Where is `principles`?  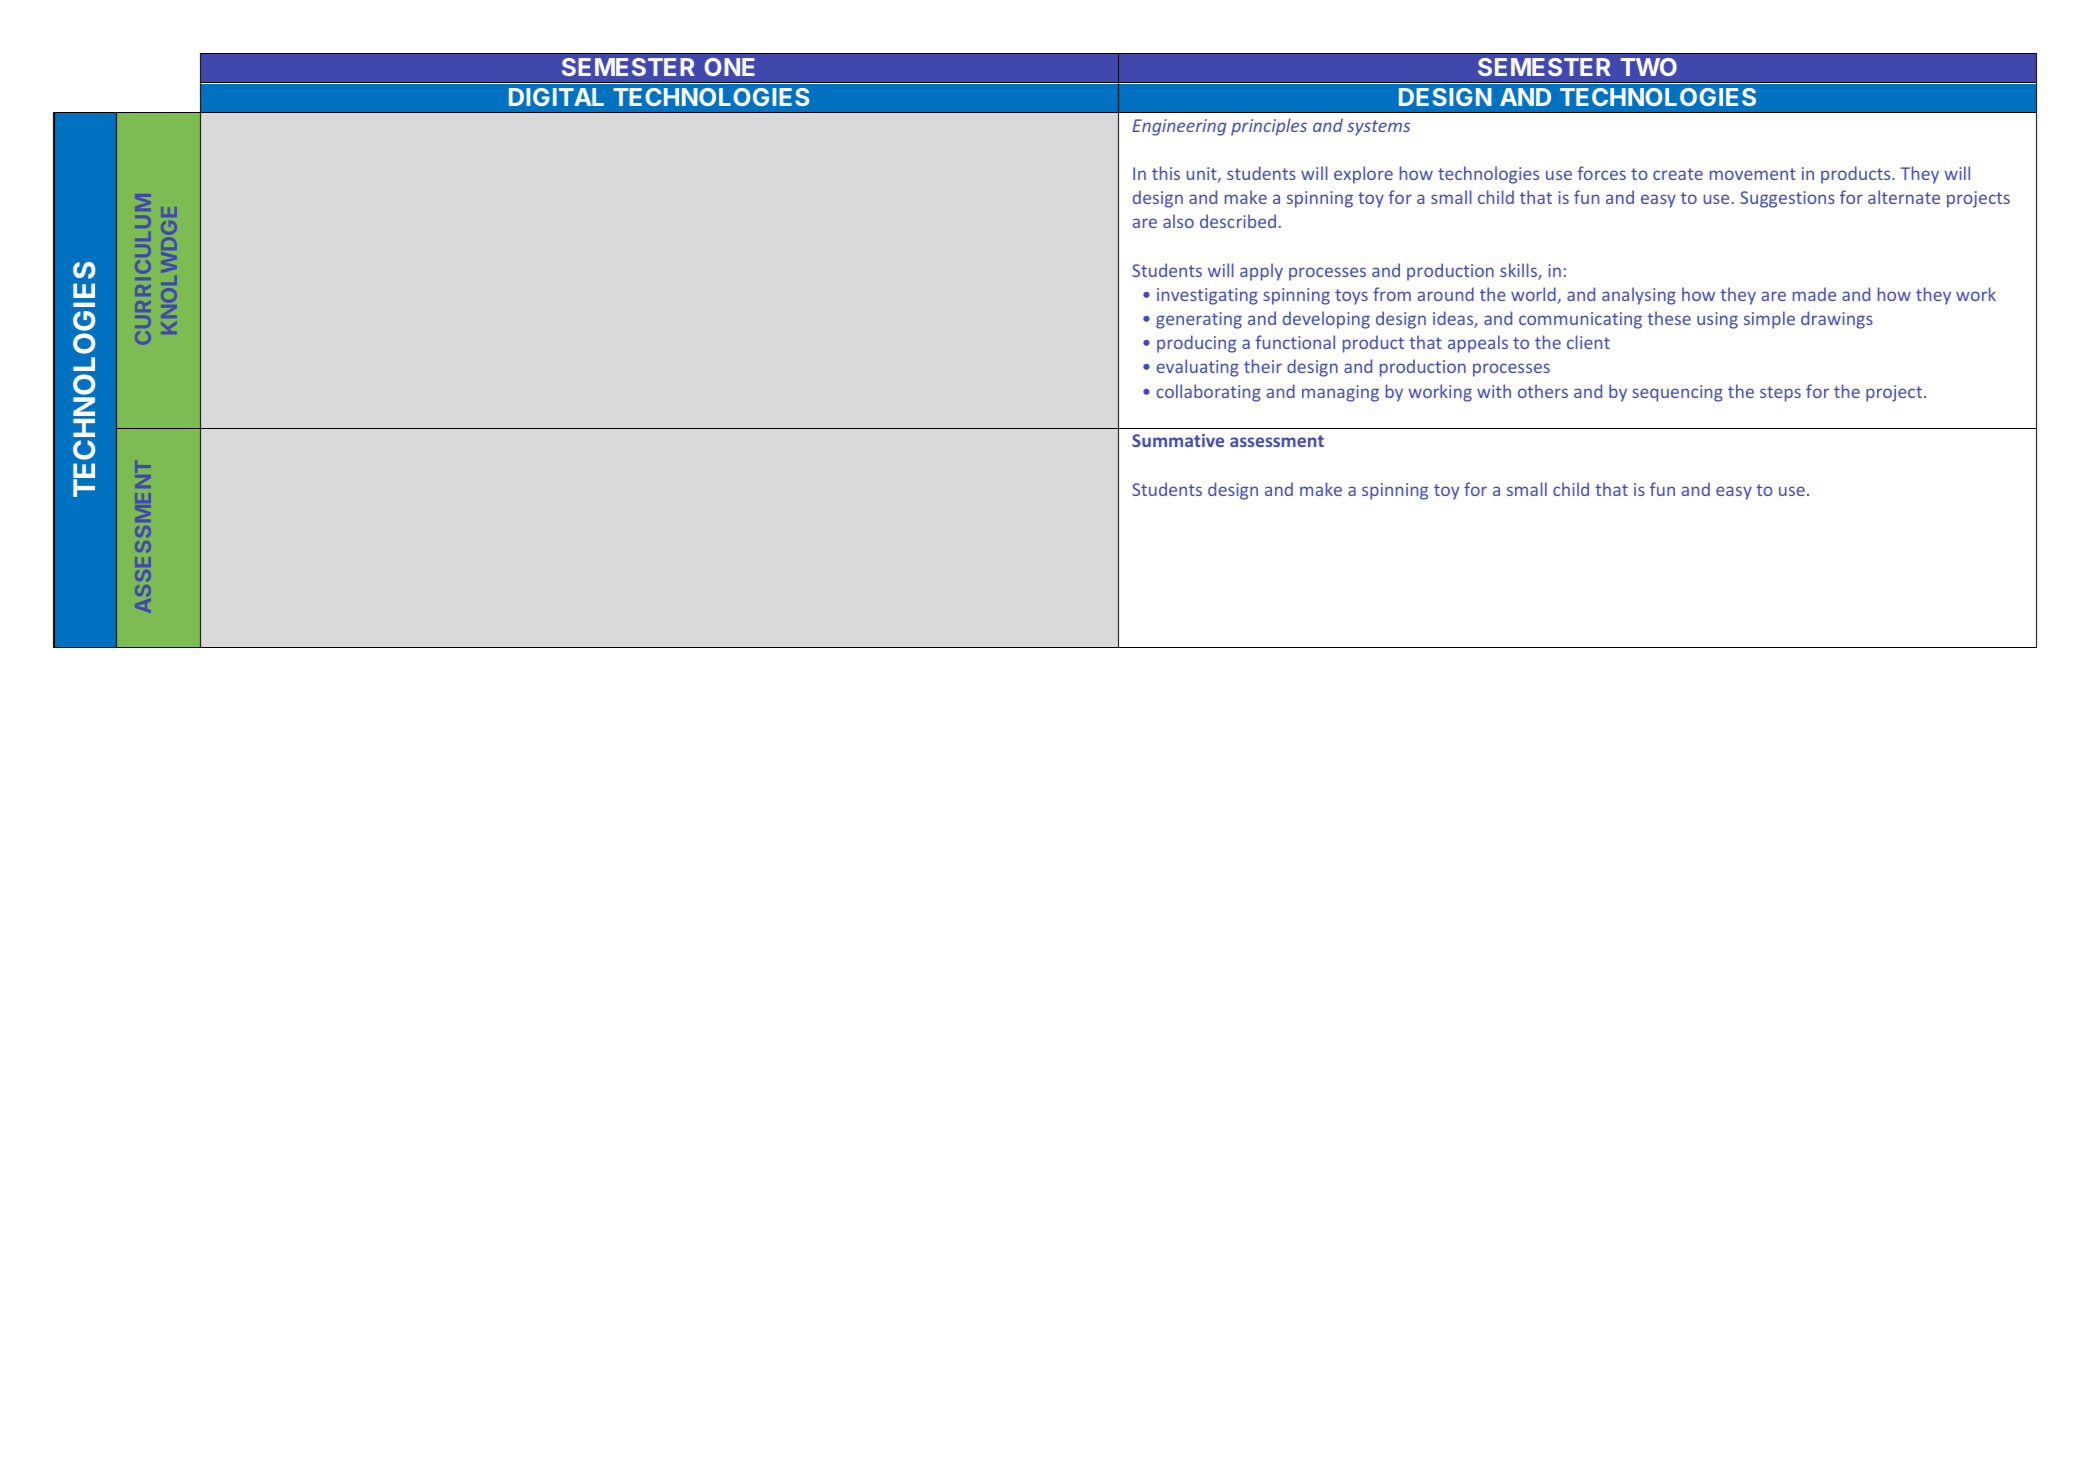
principles is located at coordinates (1269, 127).
